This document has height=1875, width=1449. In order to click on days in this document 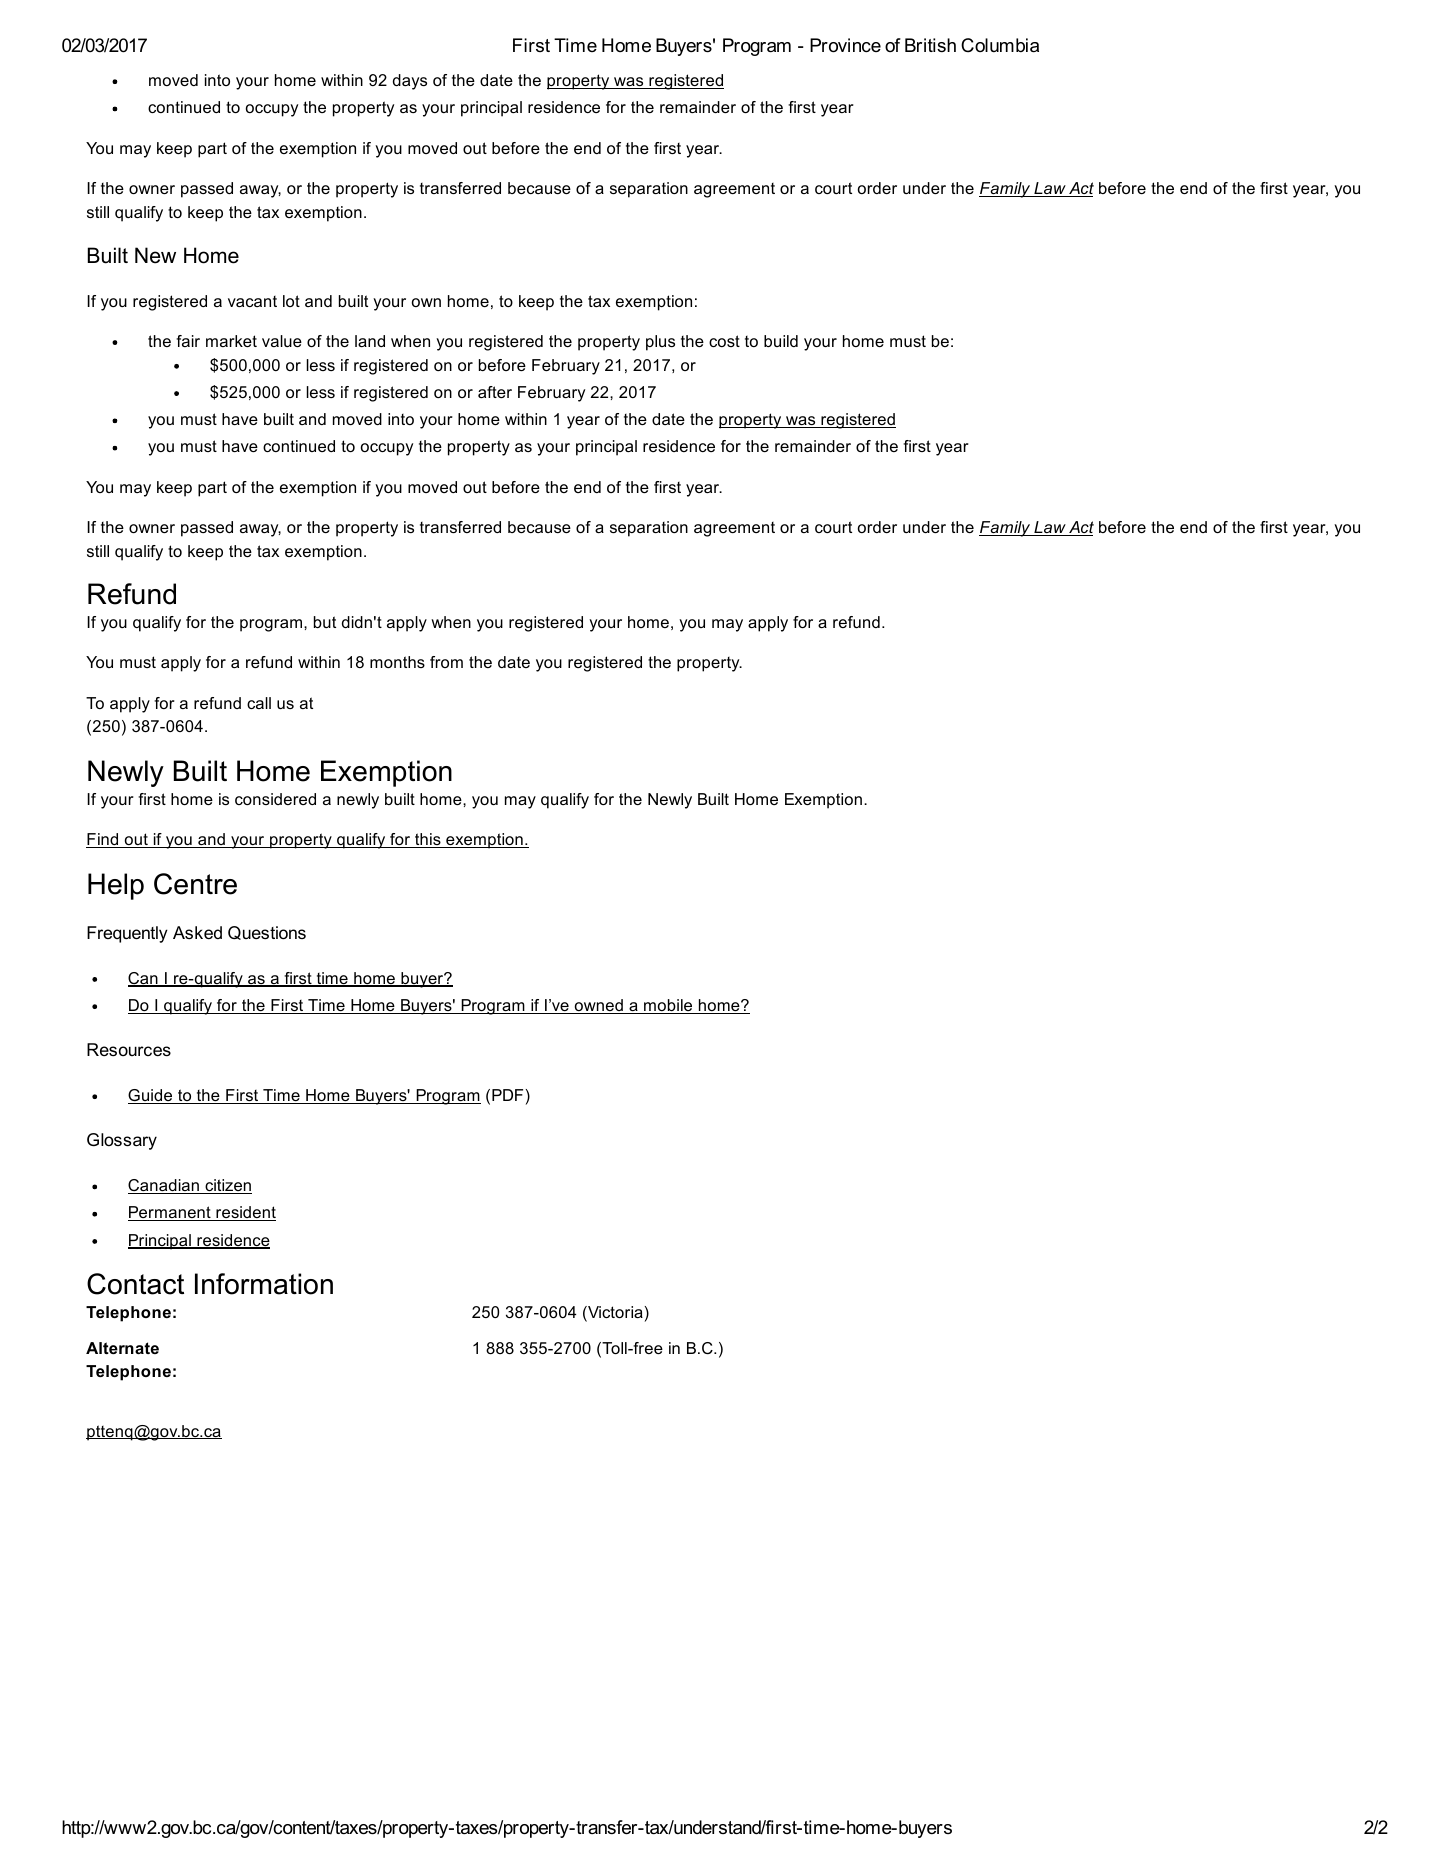, I will do `click(410, 82)`.
